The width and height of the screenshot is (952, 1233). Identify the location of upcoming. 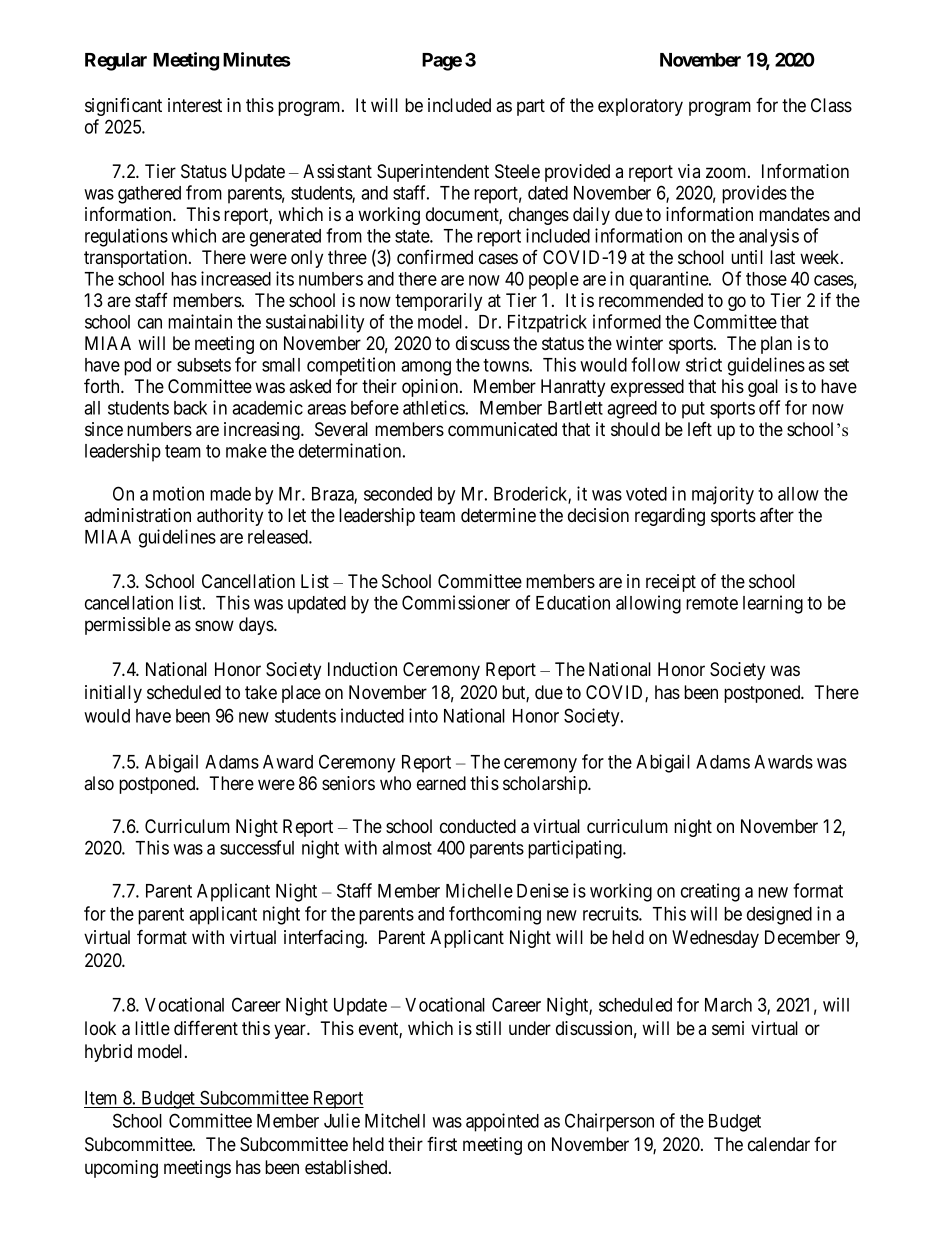
(121, 1169).
